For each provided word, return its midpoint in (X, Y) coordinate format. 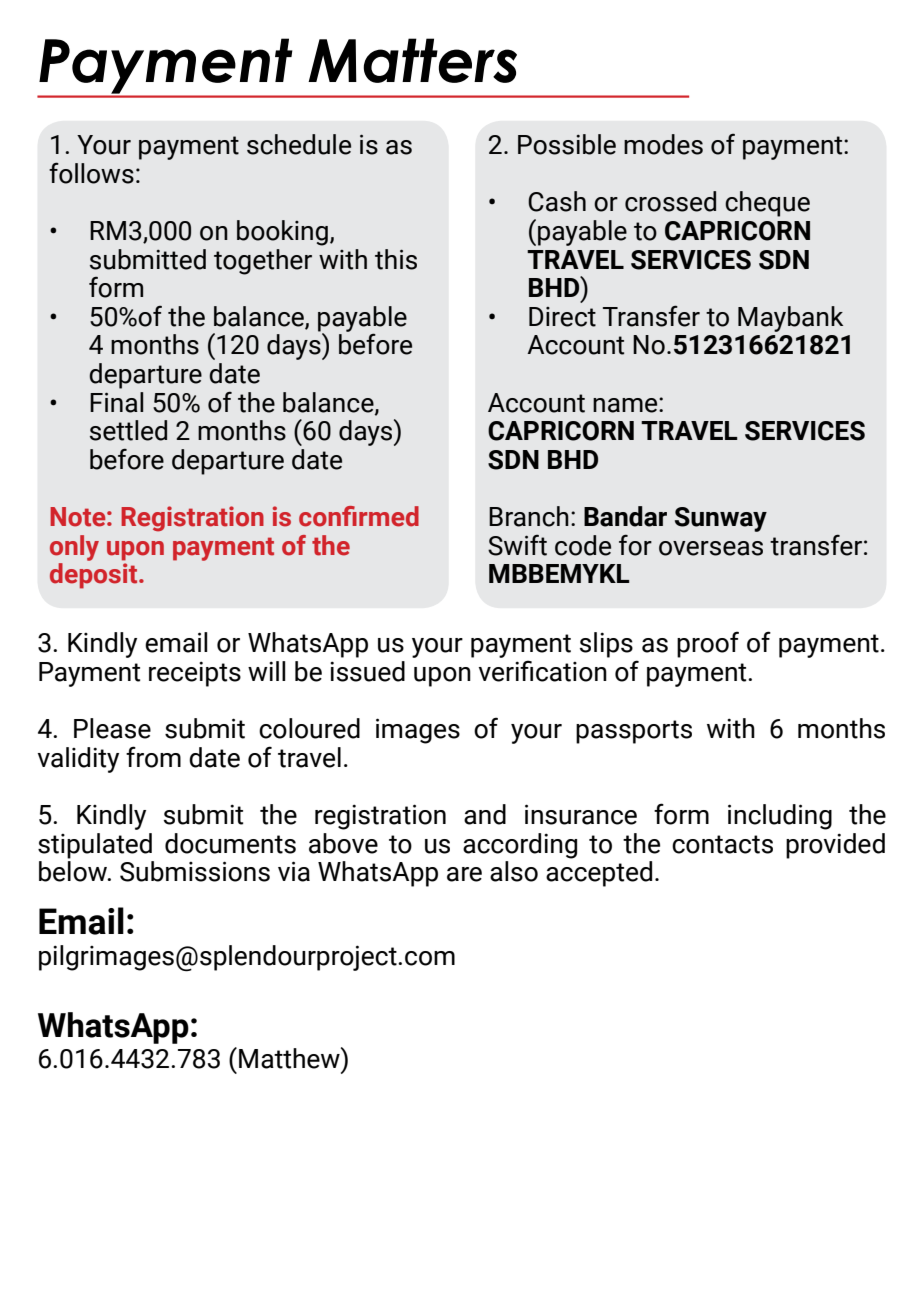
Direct (562, 317)
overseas (711, 548)
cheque (767, 204)
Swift (517, 545)
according (520, 846)
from (153, 757)
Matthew (290, 1058)
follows (91, 173)
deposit (95, 576)
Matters (412, 60)
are (464, 874)
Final (116, 402)
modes (663, 144)
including (780, 817)
